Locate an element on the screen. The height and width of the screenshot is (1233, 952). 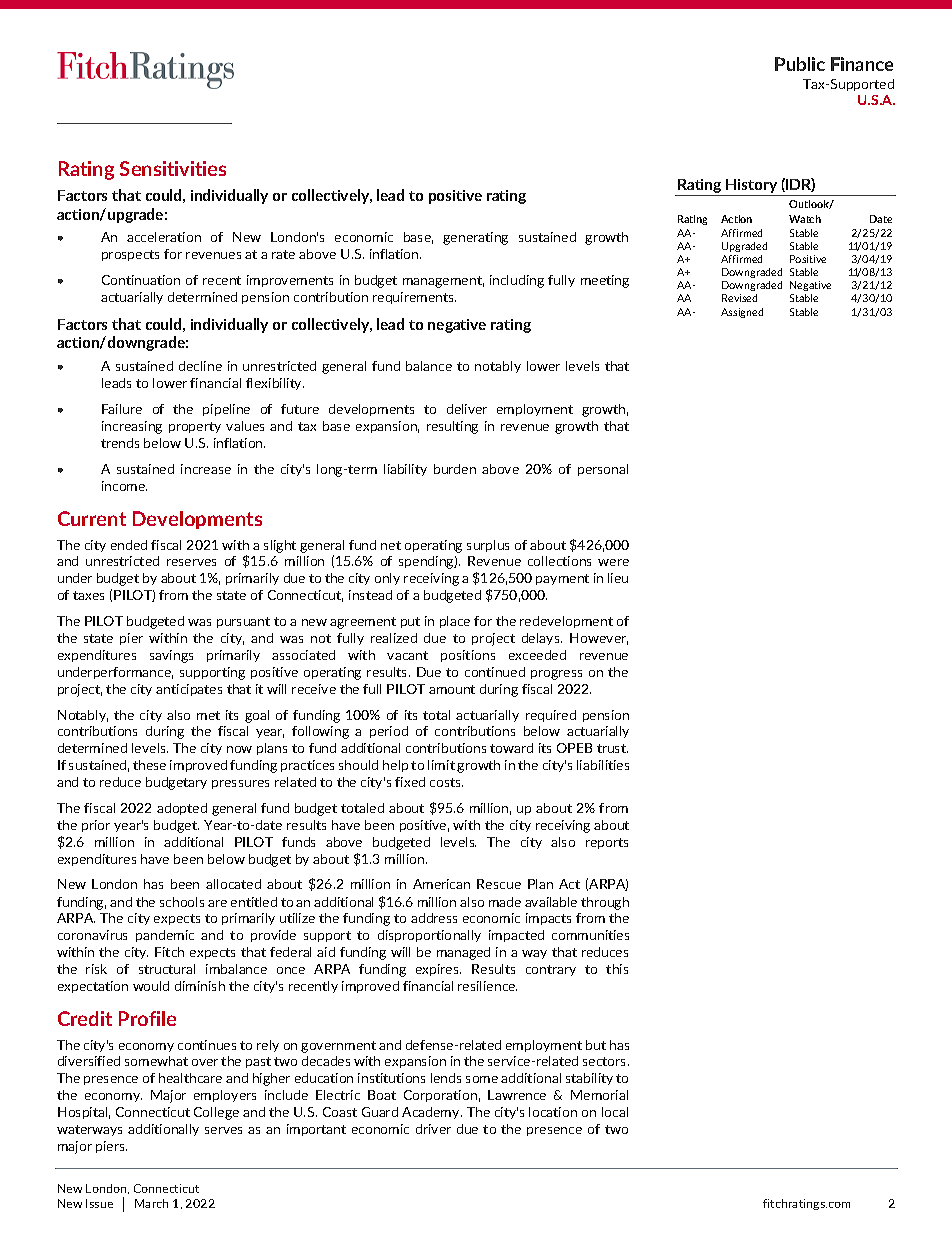
savings is located at coordinates (171, 656).
